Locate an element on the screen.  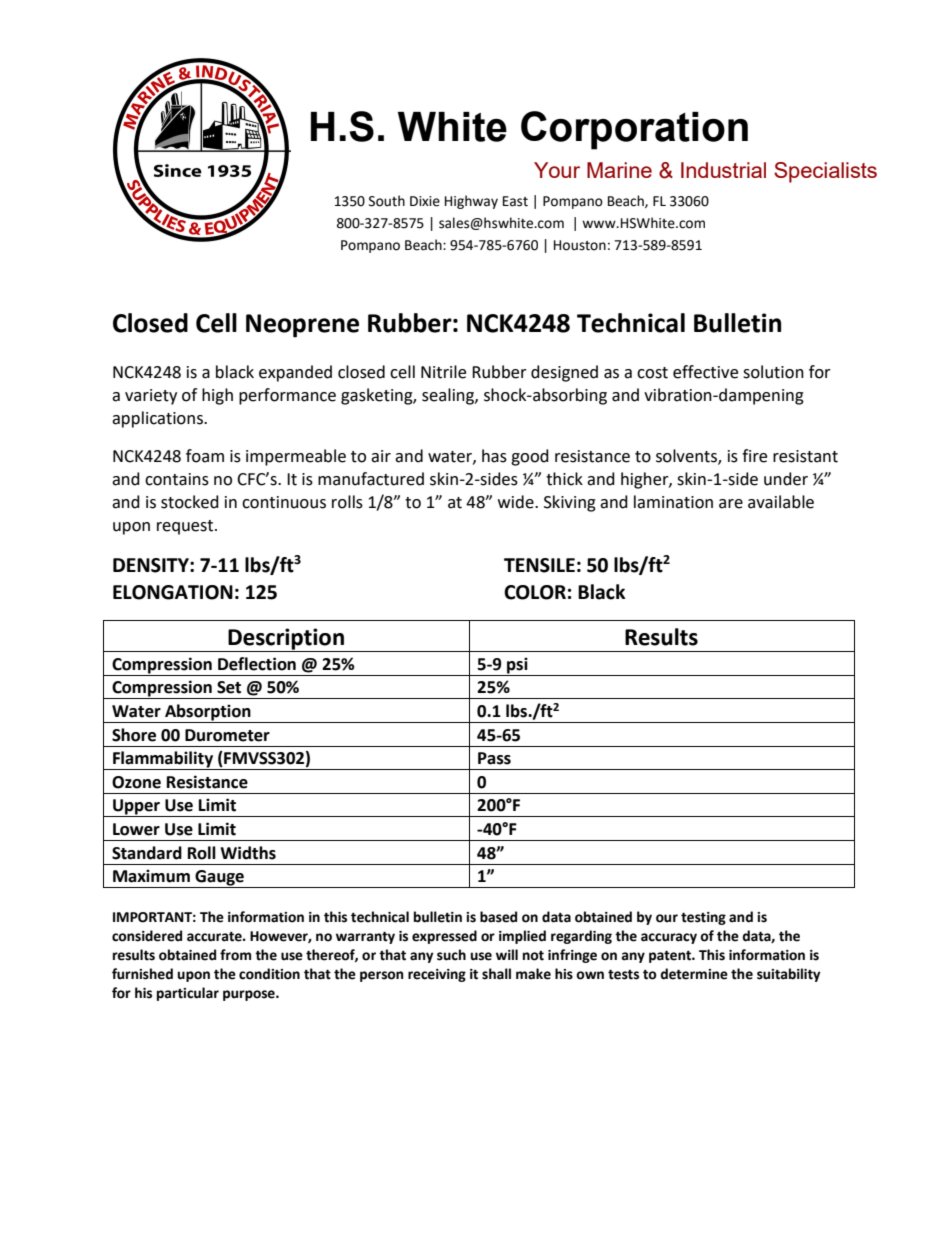
shall is located at coordinates (496, 974).
